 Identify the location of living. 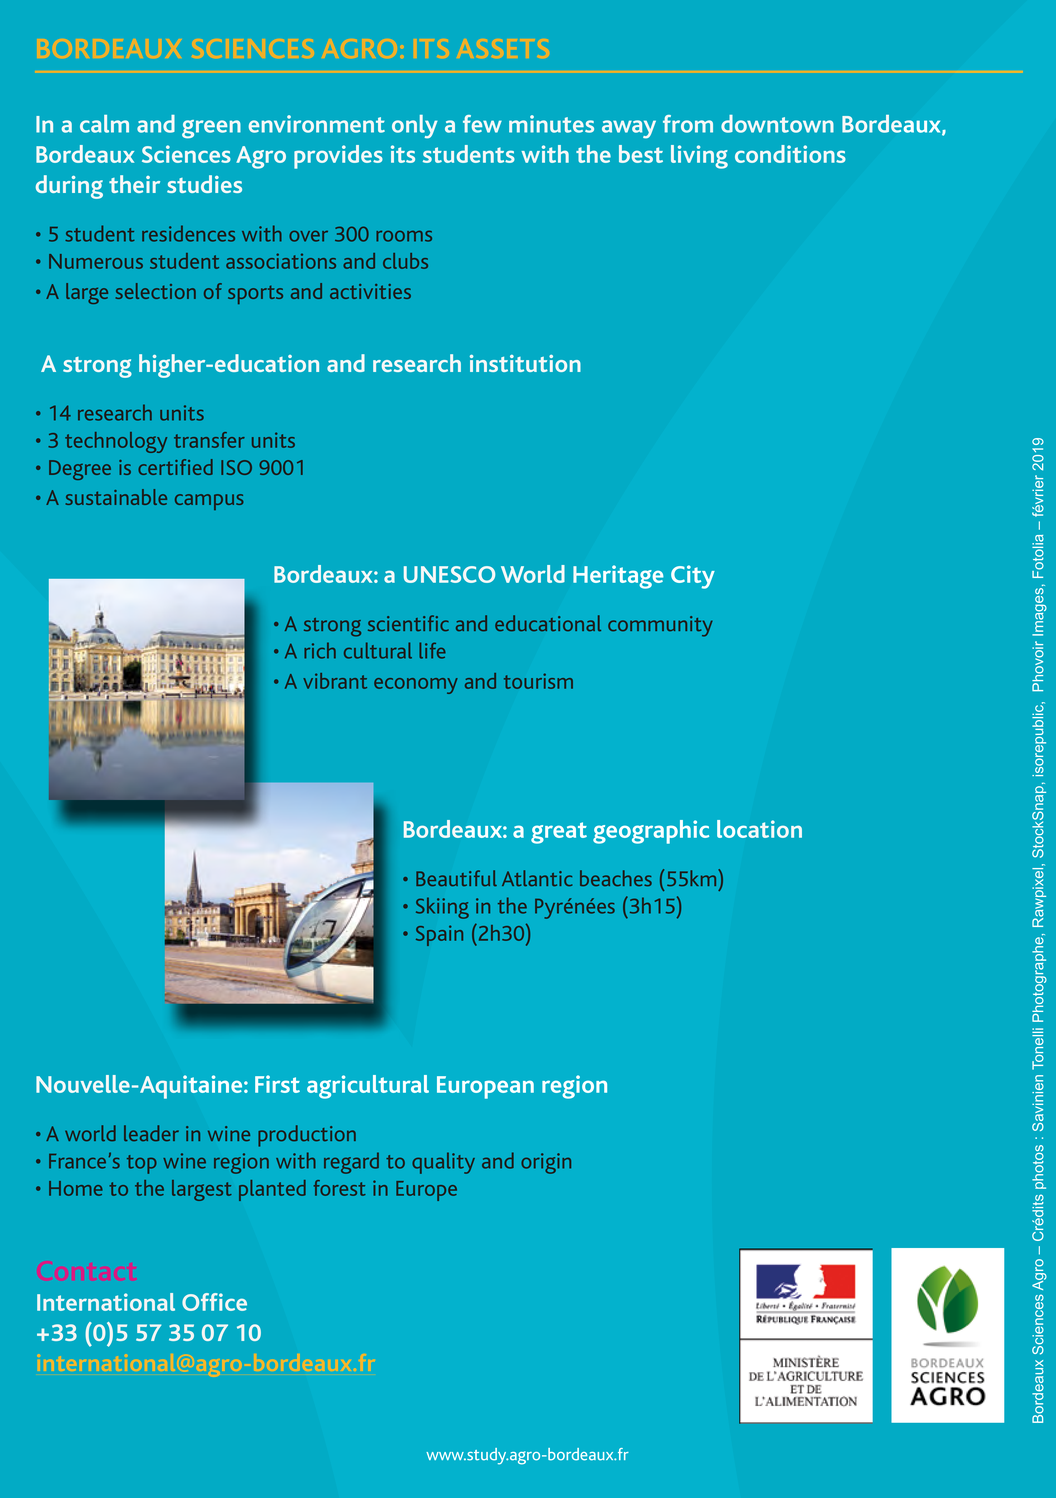
(699, 157).
